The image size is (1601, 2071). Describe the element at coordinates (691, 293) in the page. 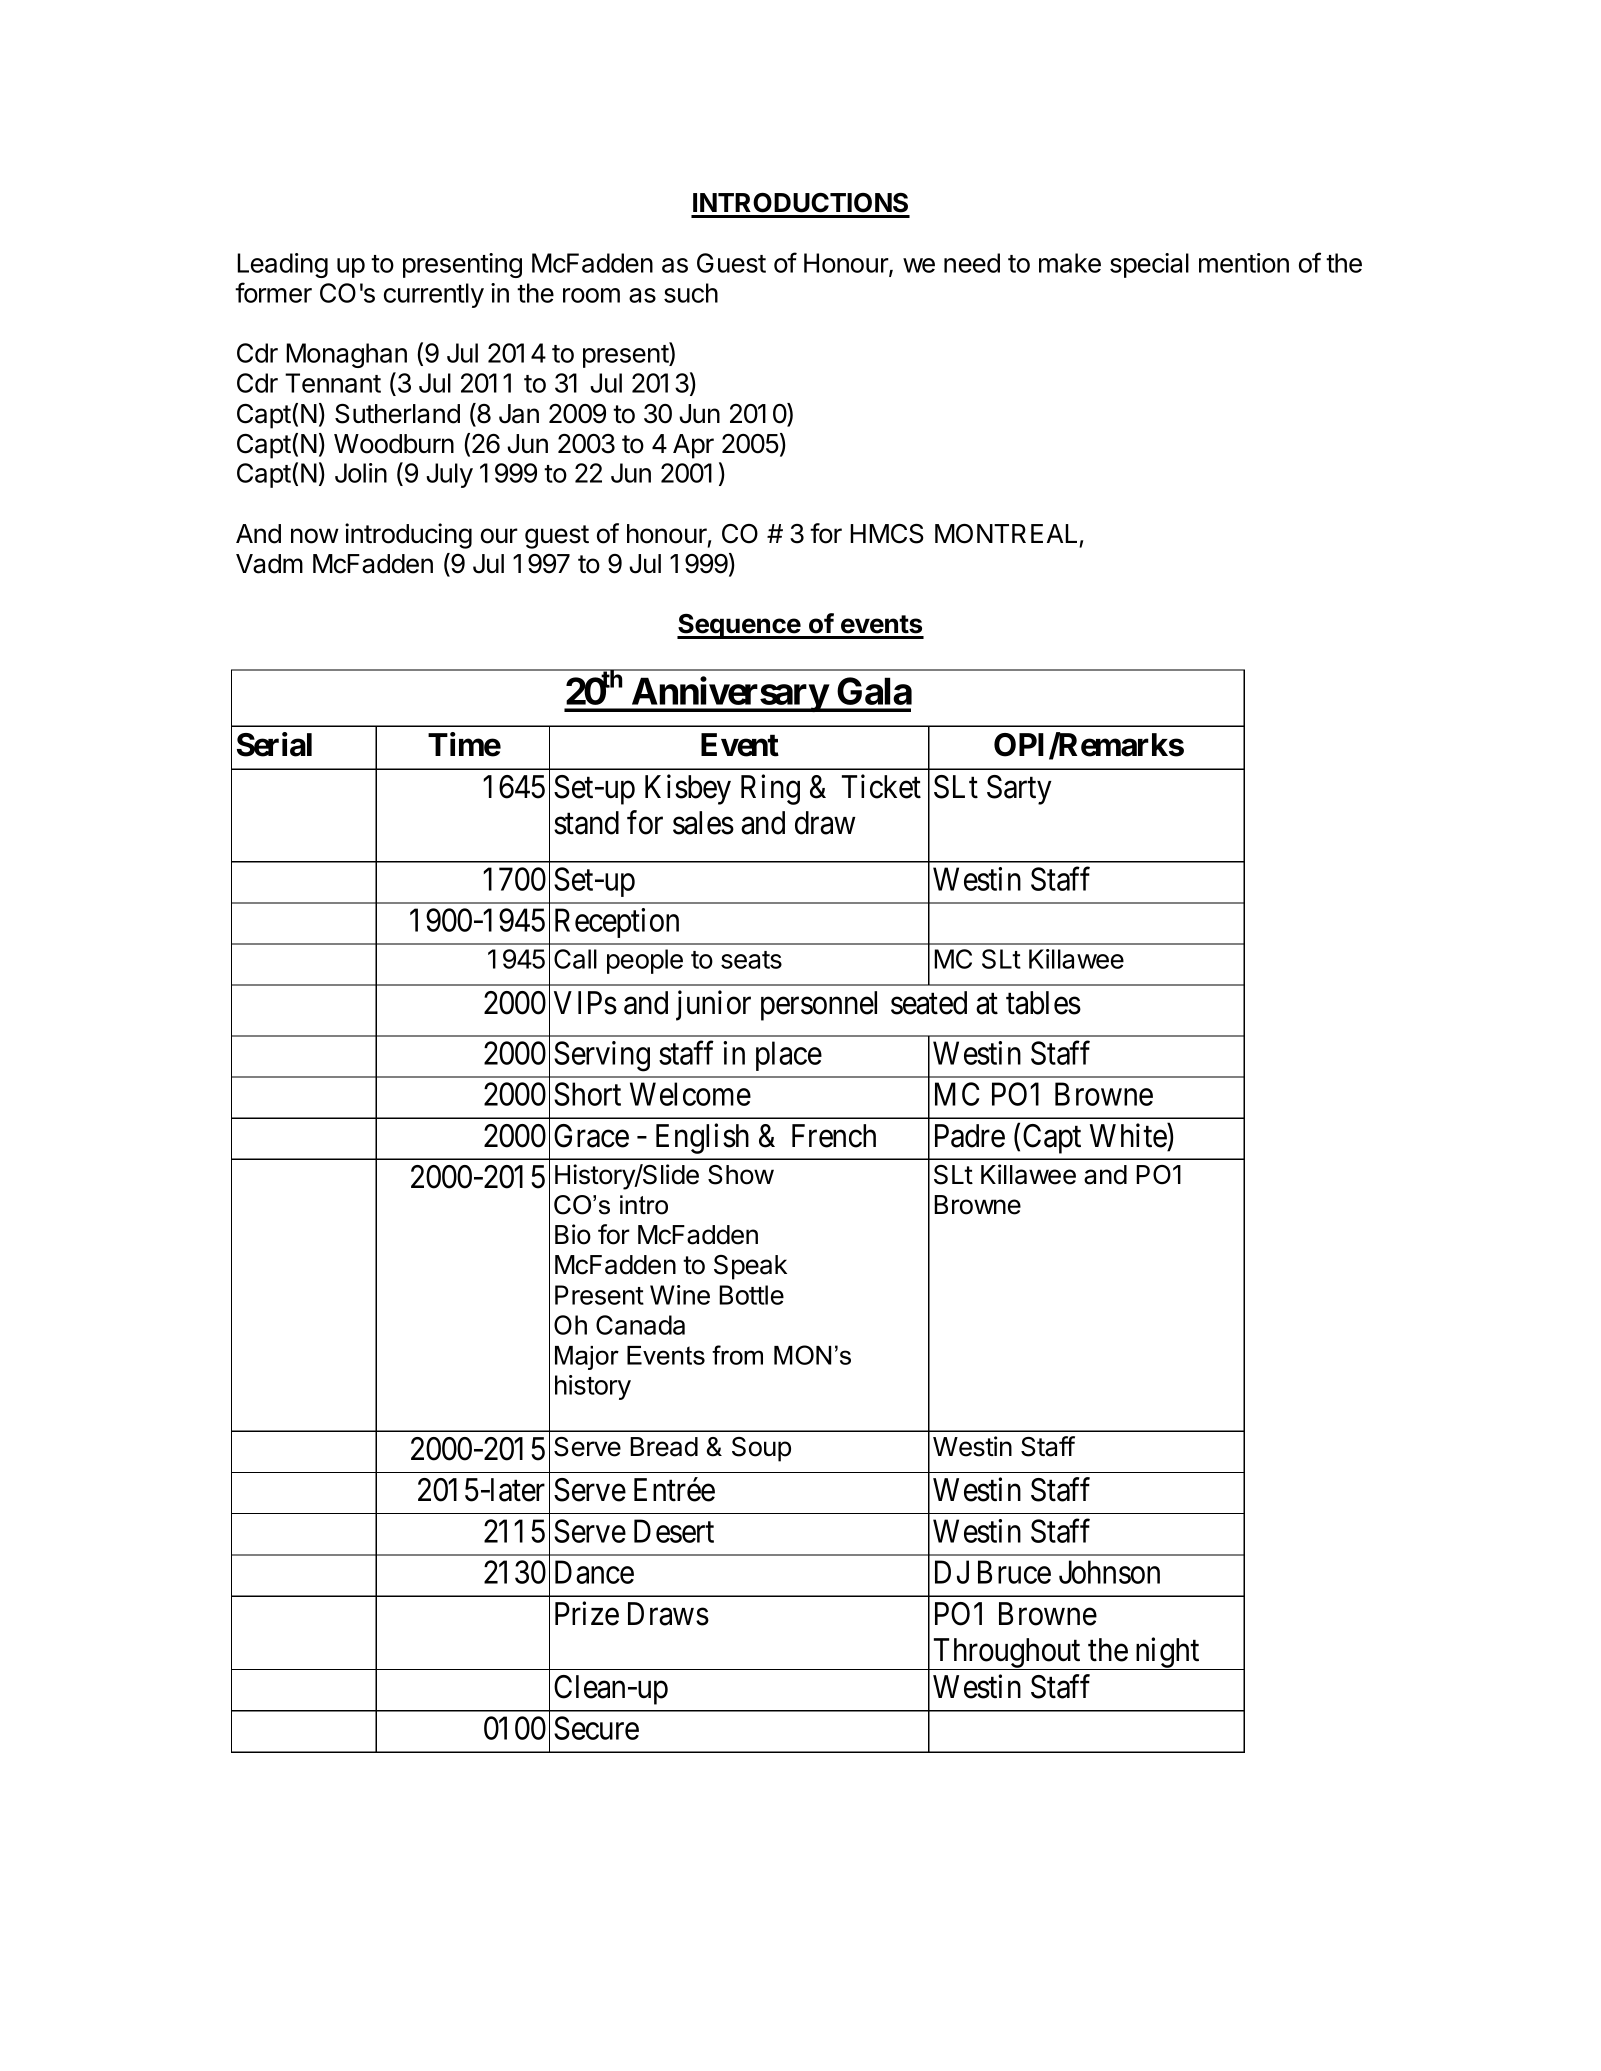

I see `such` at that location.
